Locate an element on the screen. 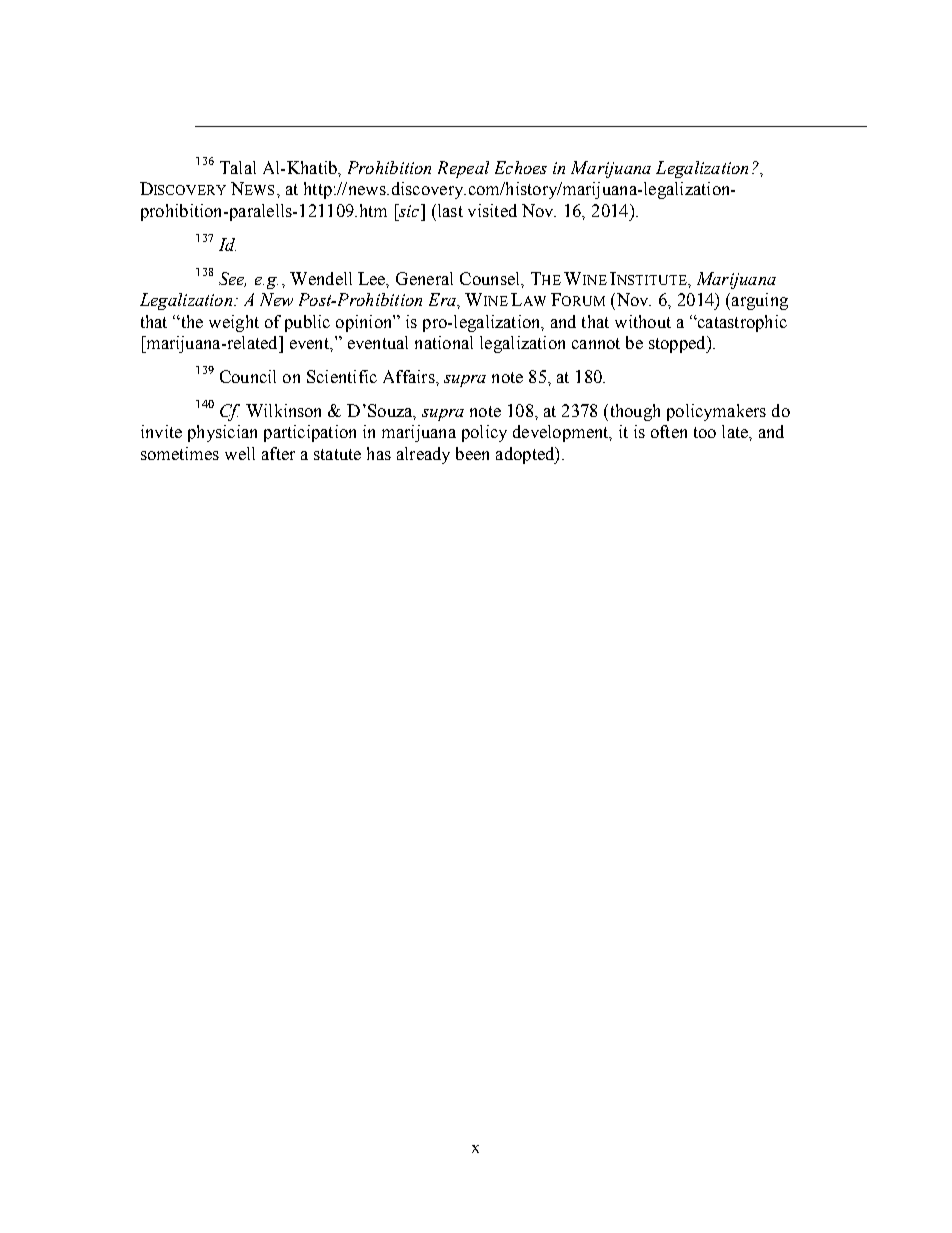  Repeal is located at coordinates (463, 169).
